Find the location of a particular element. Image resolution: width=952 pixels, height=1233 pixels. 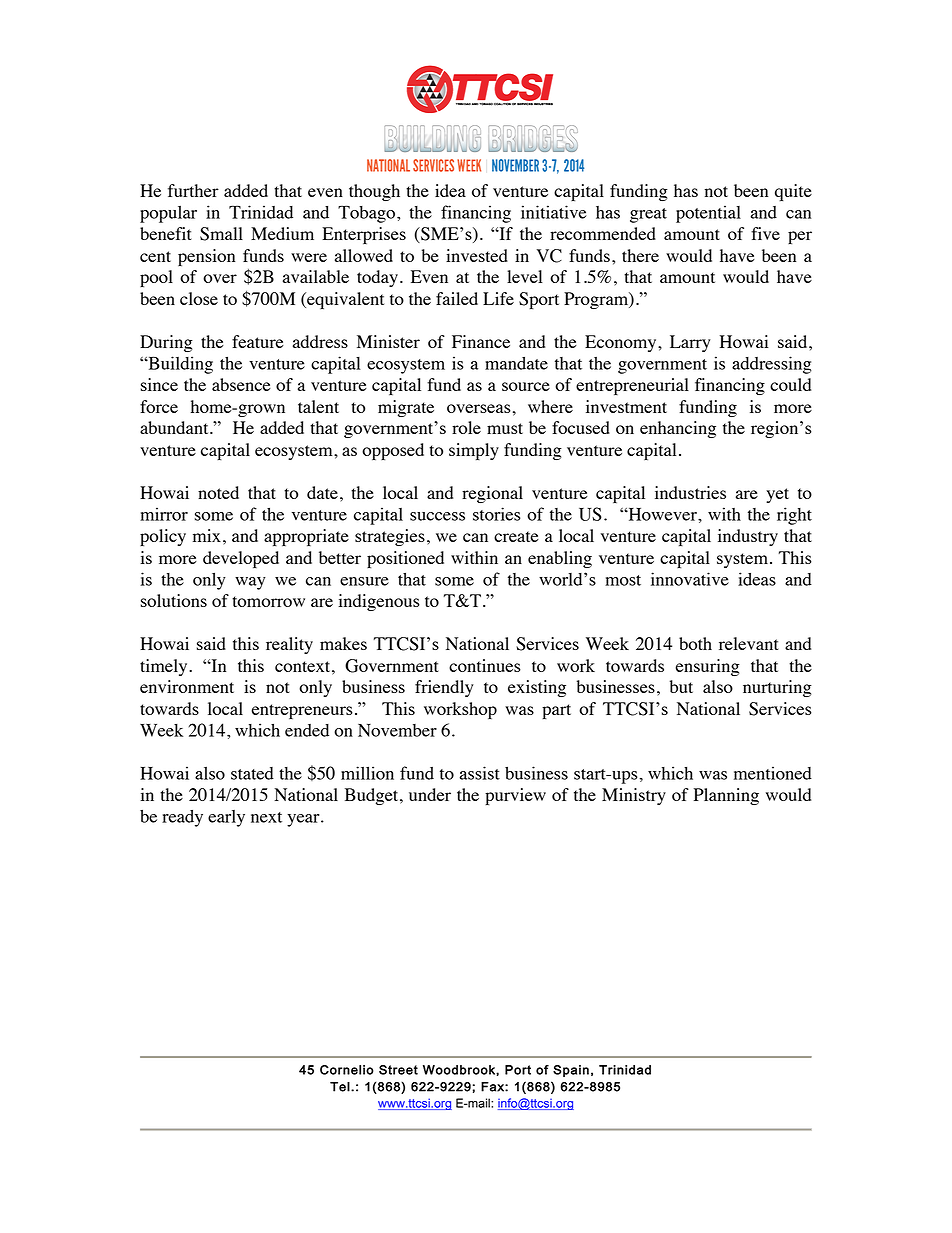

invested is located at coordinates (477, 255).
